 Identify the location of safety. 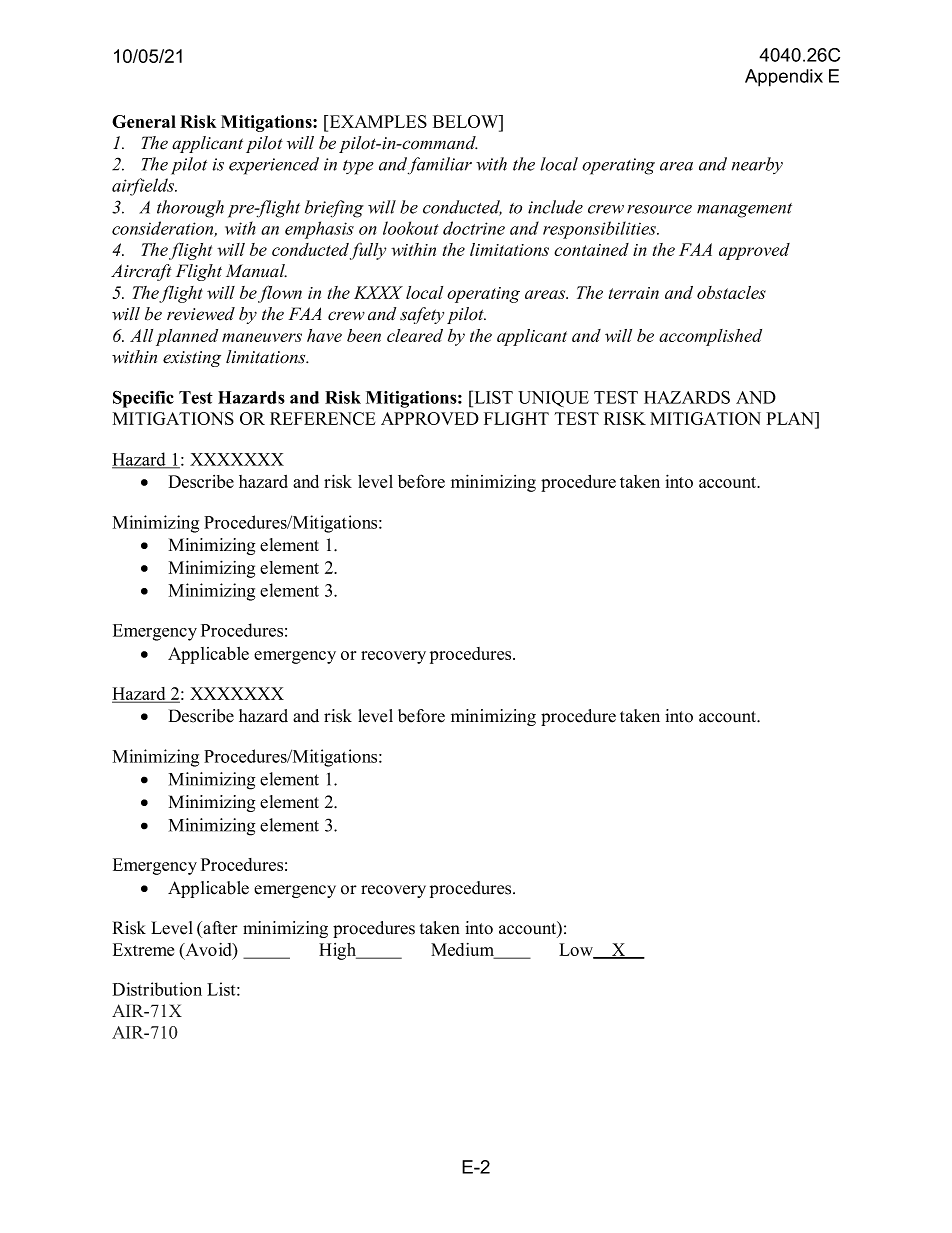
(422, 315).
